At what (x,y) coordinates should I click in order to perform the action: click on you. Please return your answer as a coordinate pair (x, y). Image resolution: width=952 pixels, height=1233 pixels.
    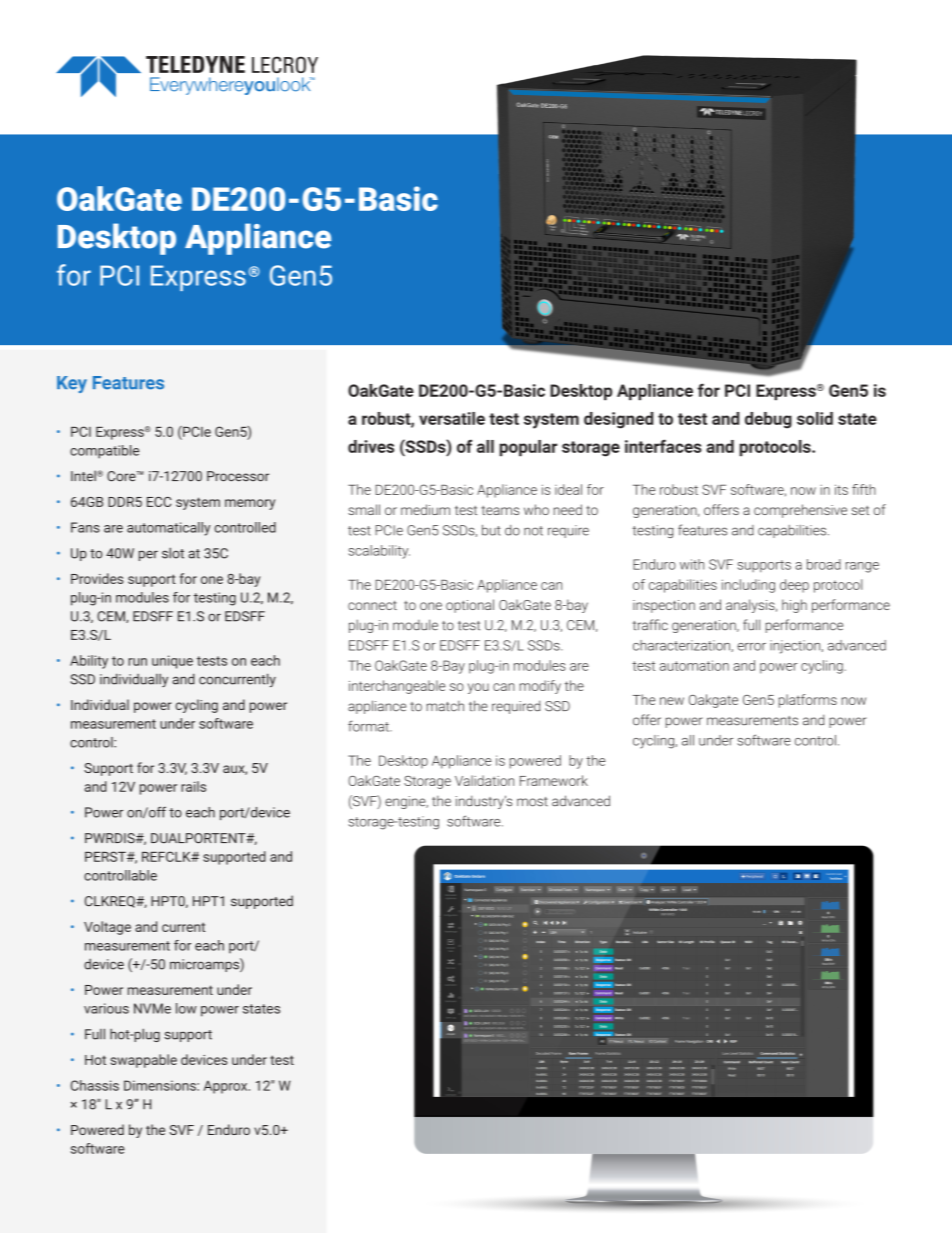
    Looking at the image, I should click on (478, 688).
